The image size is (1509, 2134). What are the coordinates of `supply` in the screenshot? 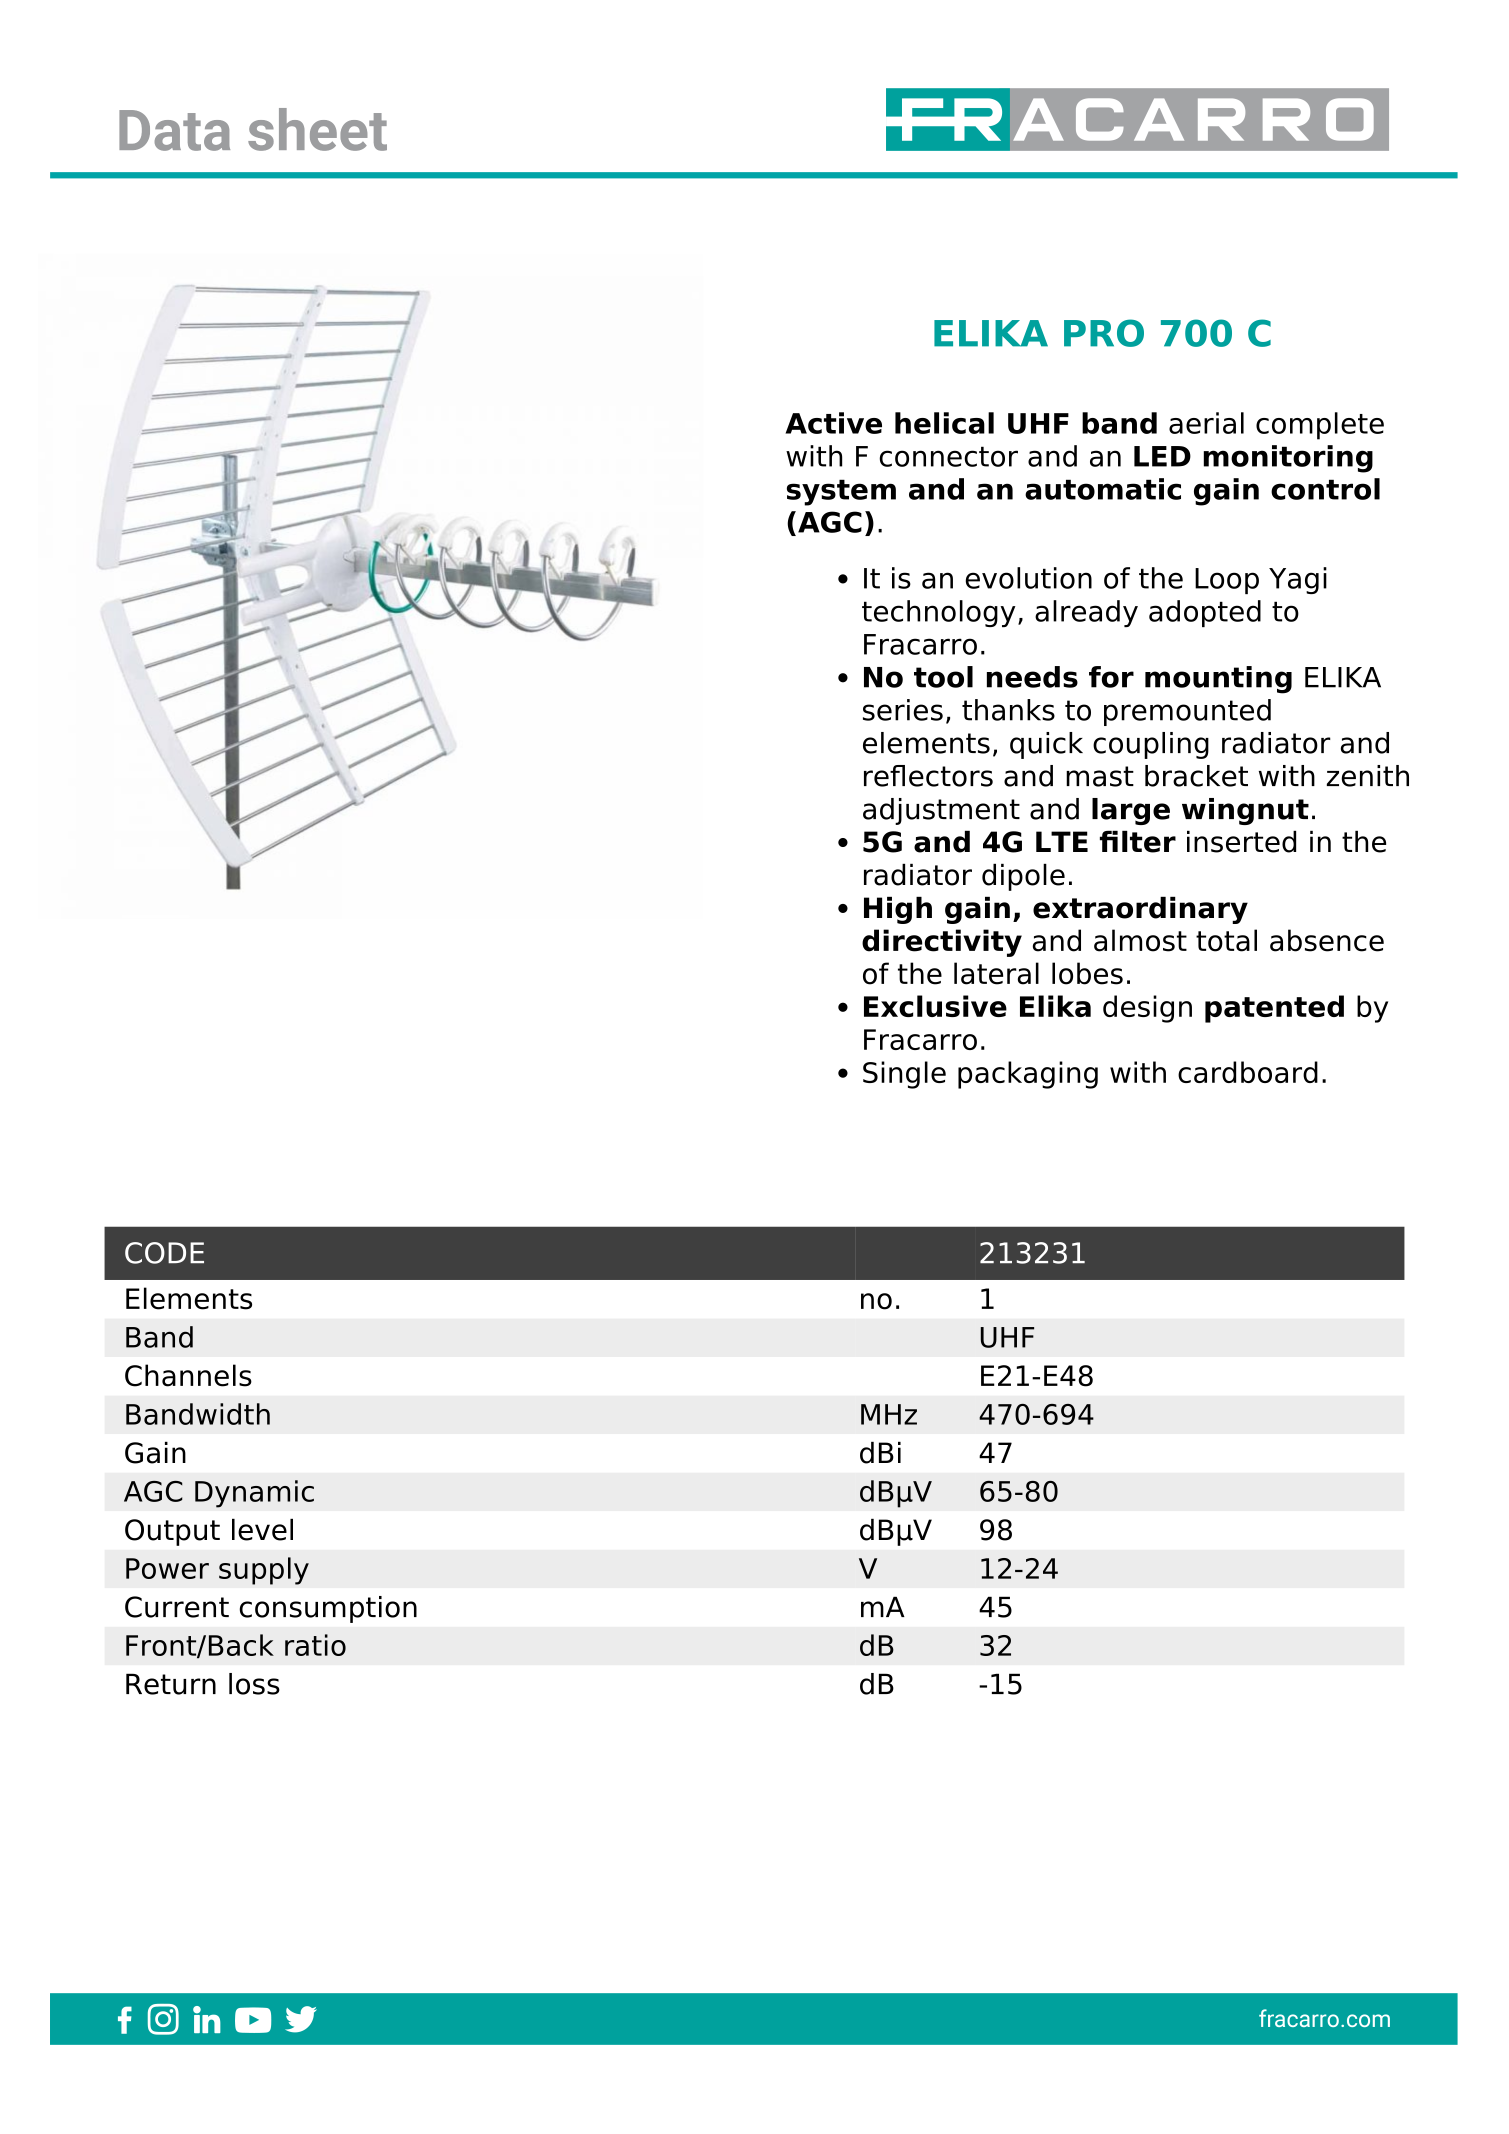 It's located at (264, 1571).
